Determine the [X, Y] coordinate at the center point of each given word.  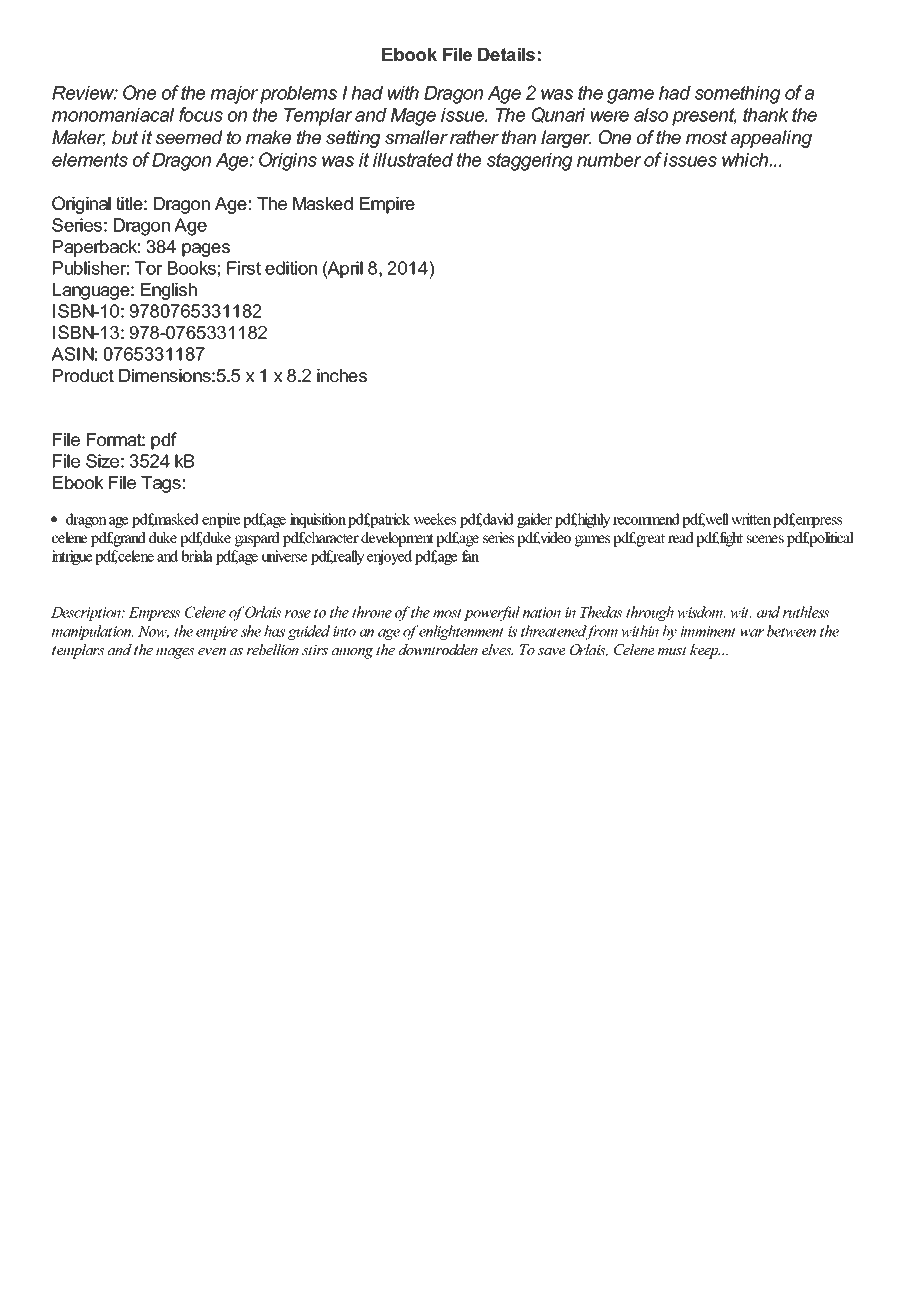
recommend [646, 519]
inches [342, 375]
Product [83, 375]
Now [153, 632]
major [234, 95]
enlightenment [461, 632]
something [738, 95]
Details [506, 54]
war [752, 633]
